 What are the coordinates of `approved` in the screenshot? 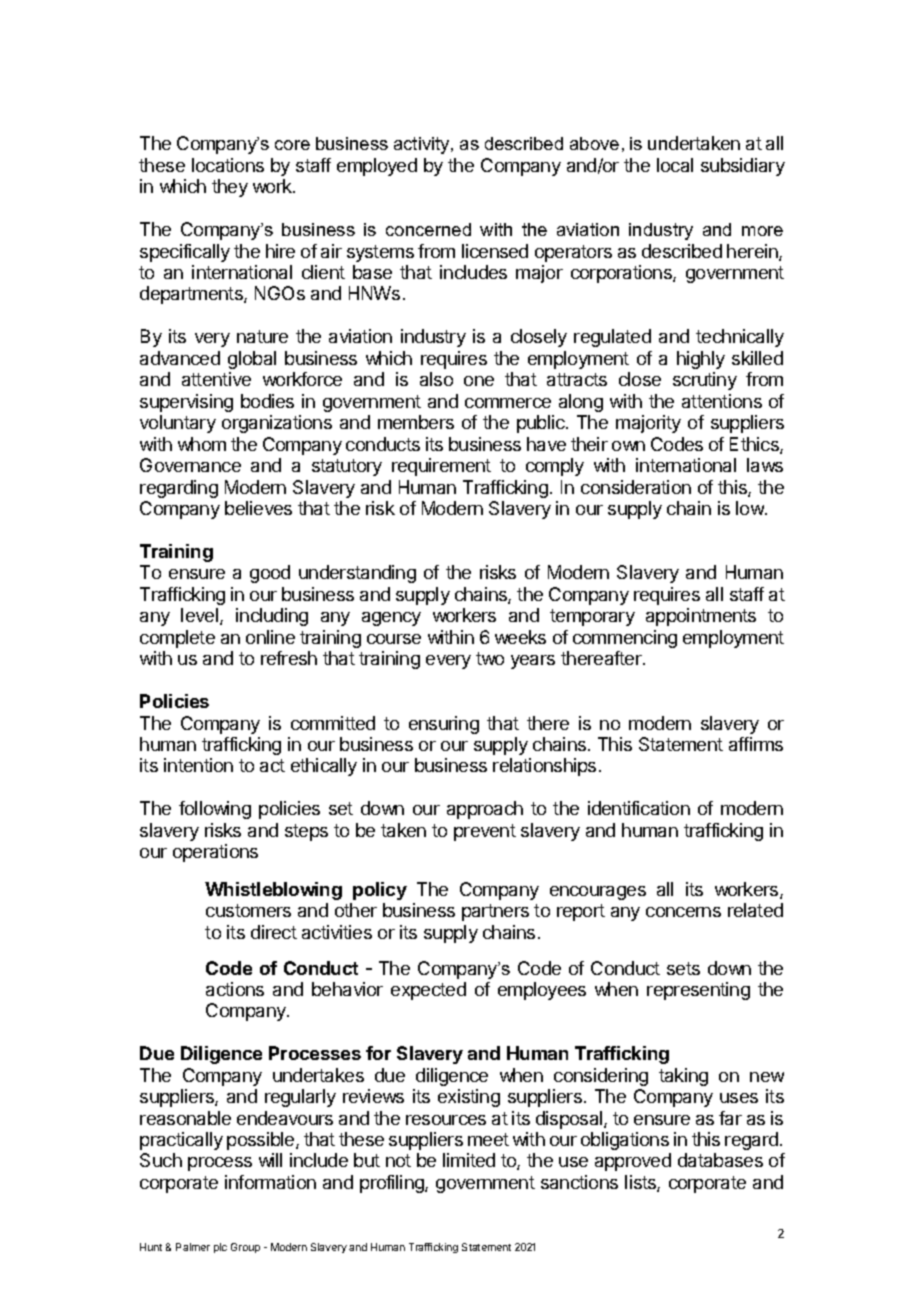 It's located at (633, 1162).
